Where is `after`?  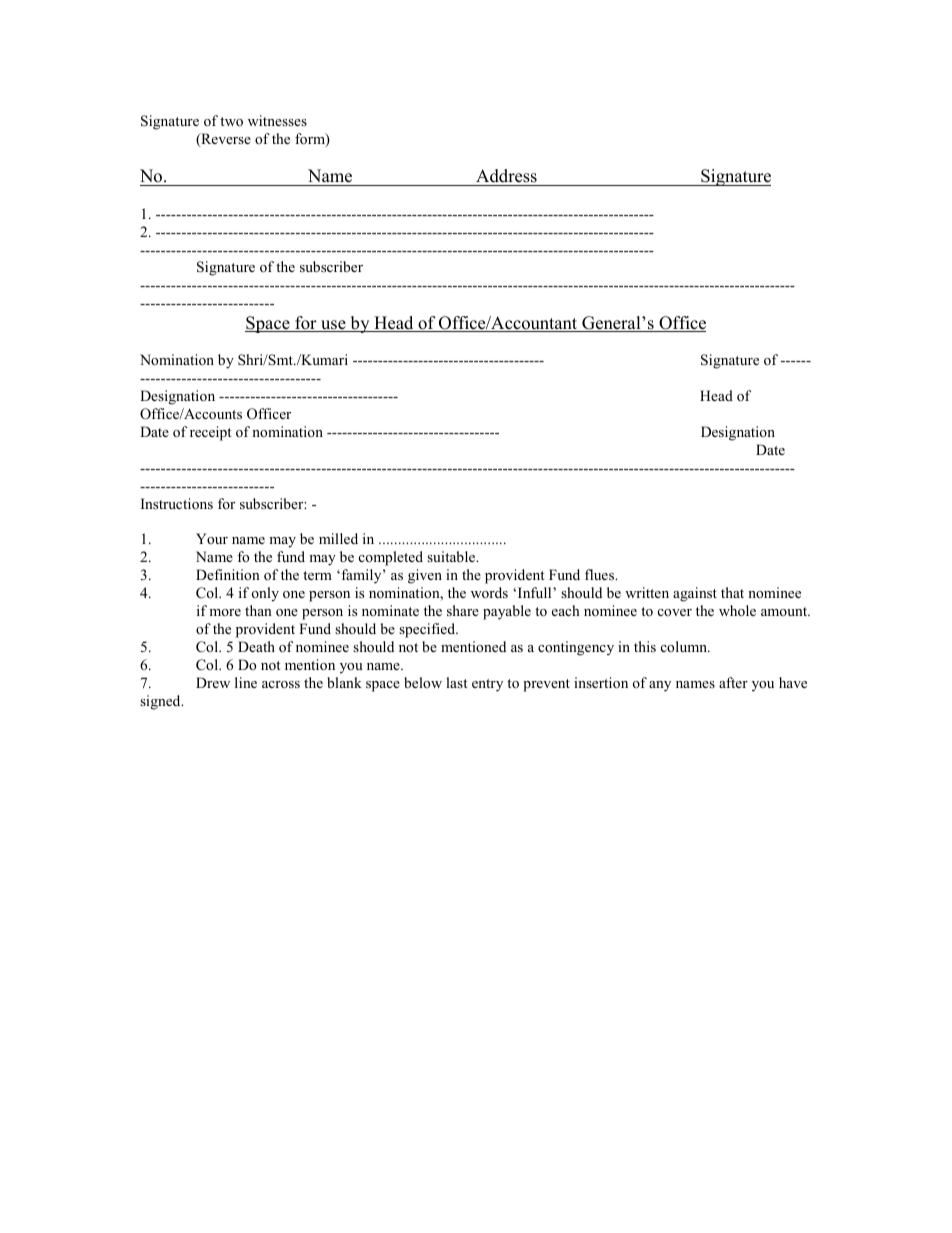
after is located at coordinates (733, 682).
